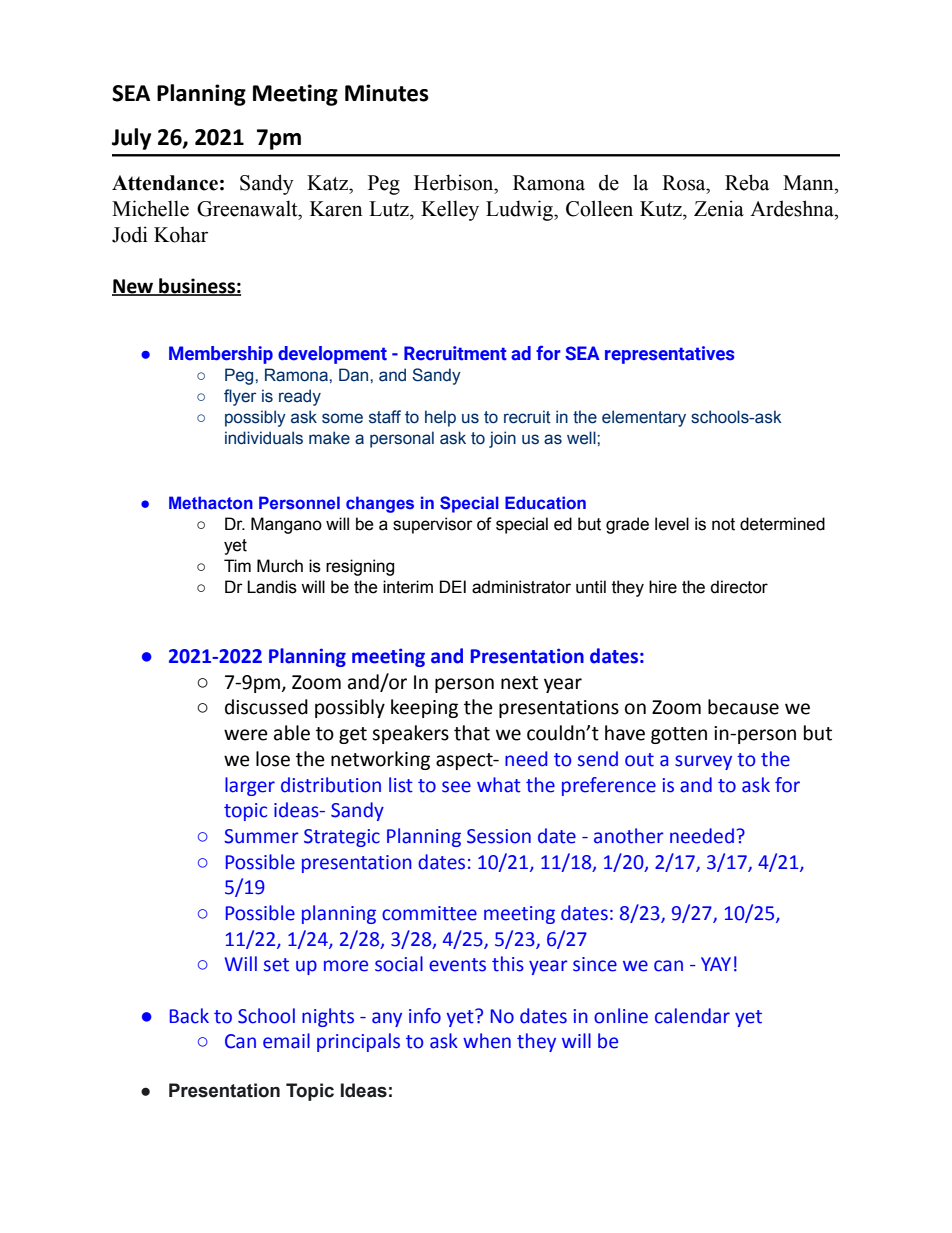  Describe the element at coordinates (644, 418) in the screenshot. I see `elementary` at that location.
